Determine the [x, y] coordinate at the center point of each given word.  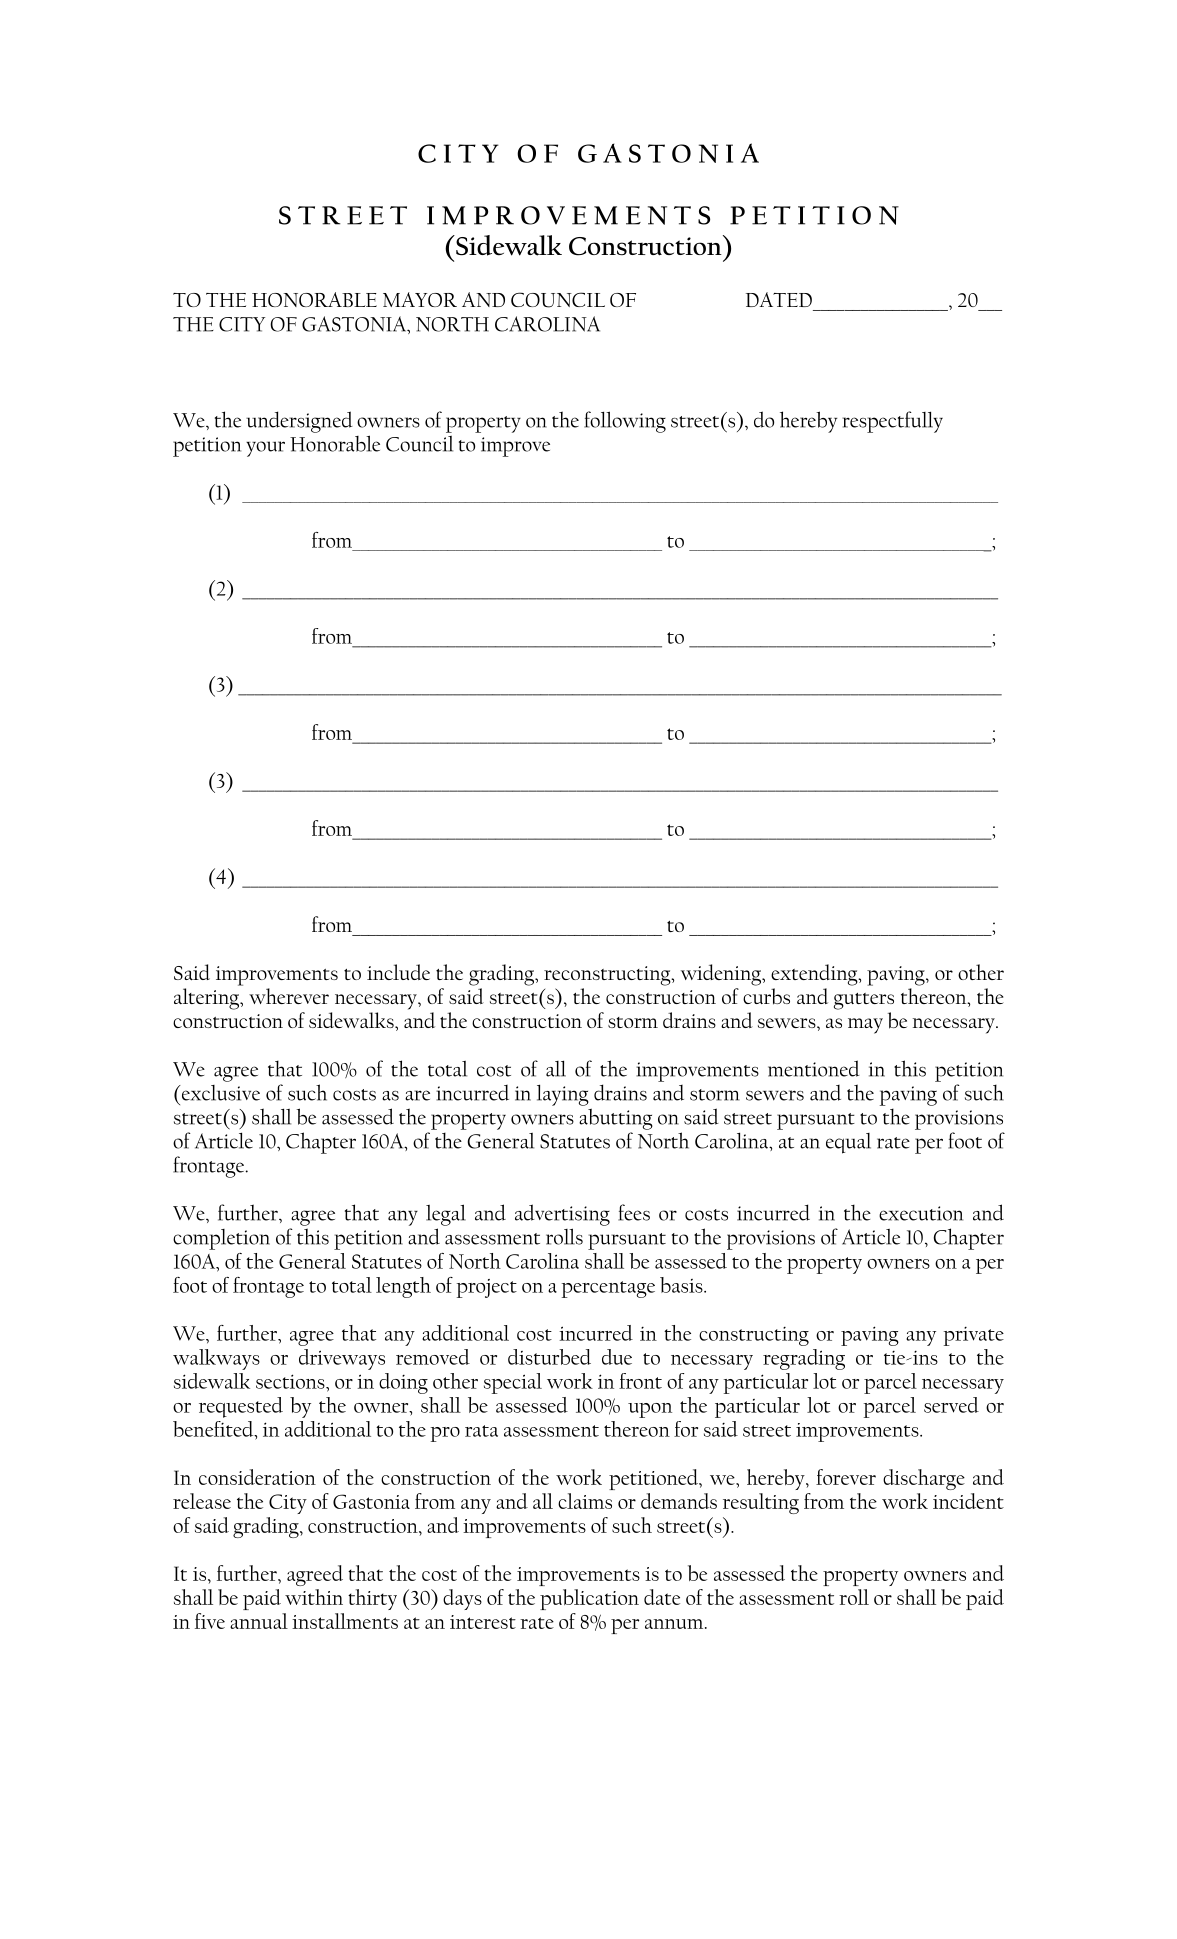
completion [221, 1239]
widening [722, 975]
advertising [562, 1215]
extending [815, 975]
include [398, 972]
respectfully [892, 422]
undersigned [299, 422]
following [625, 422]
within [314, 1597]
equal [848, 1143]
